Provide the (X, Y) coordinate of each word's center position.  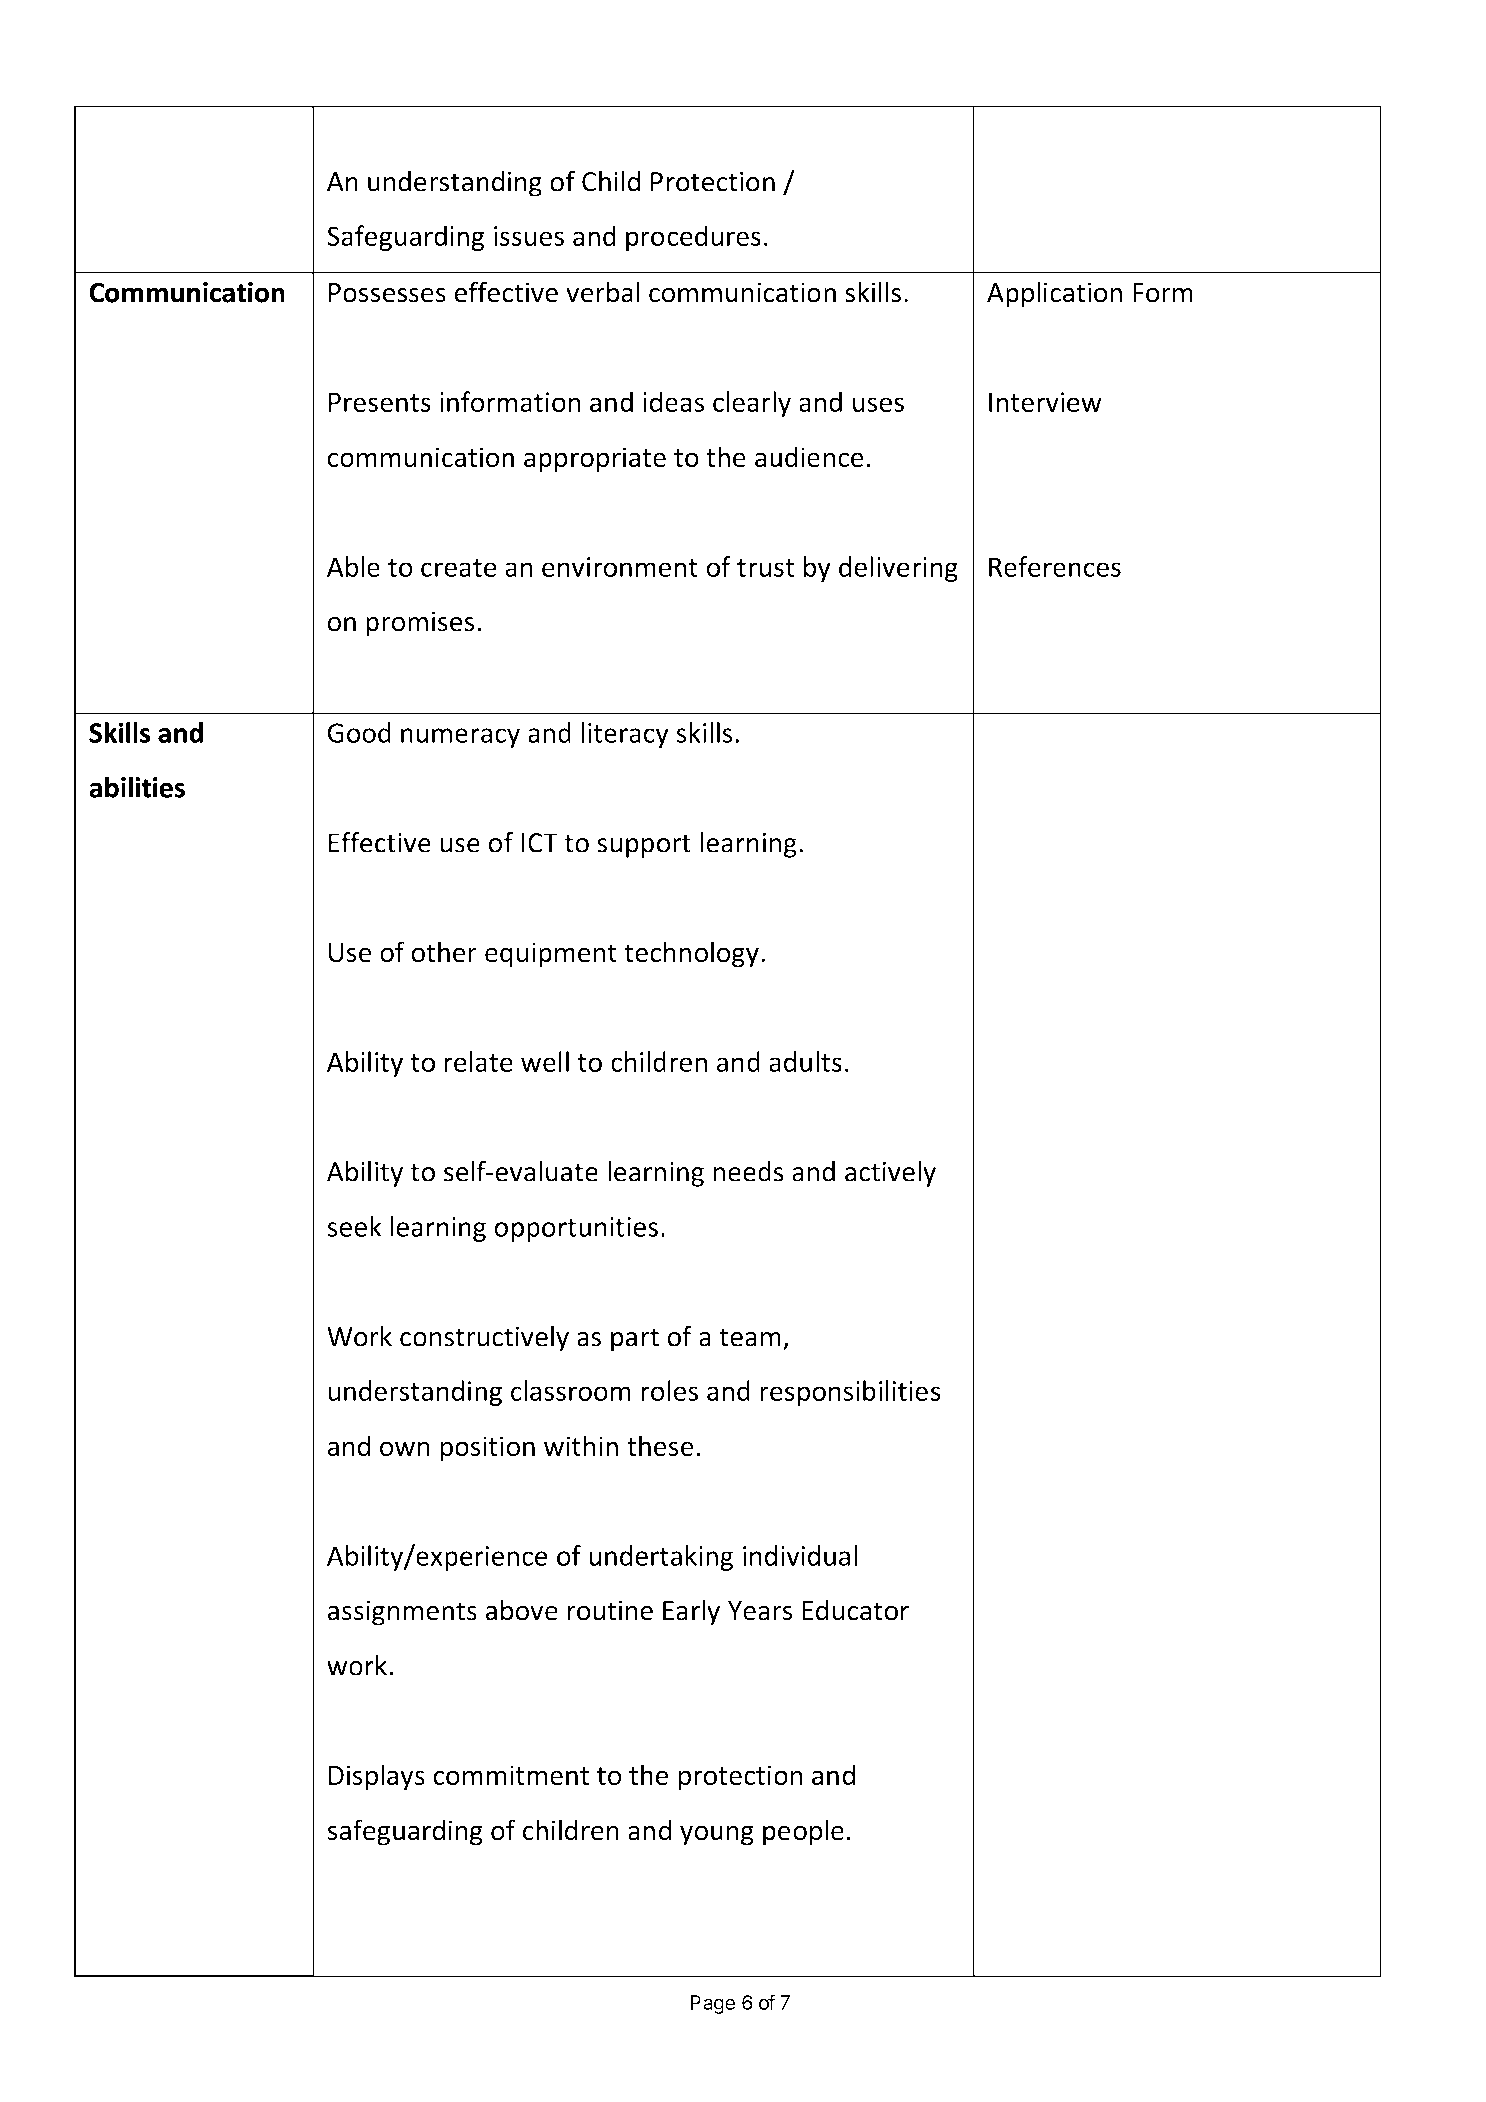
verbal (603, 292)
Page (712, 2004)
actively (890, 1174)
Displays (377, 1777)
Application (1054, 294)
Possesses (387, 293)
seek (354, 1226)
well (545, 1061)
